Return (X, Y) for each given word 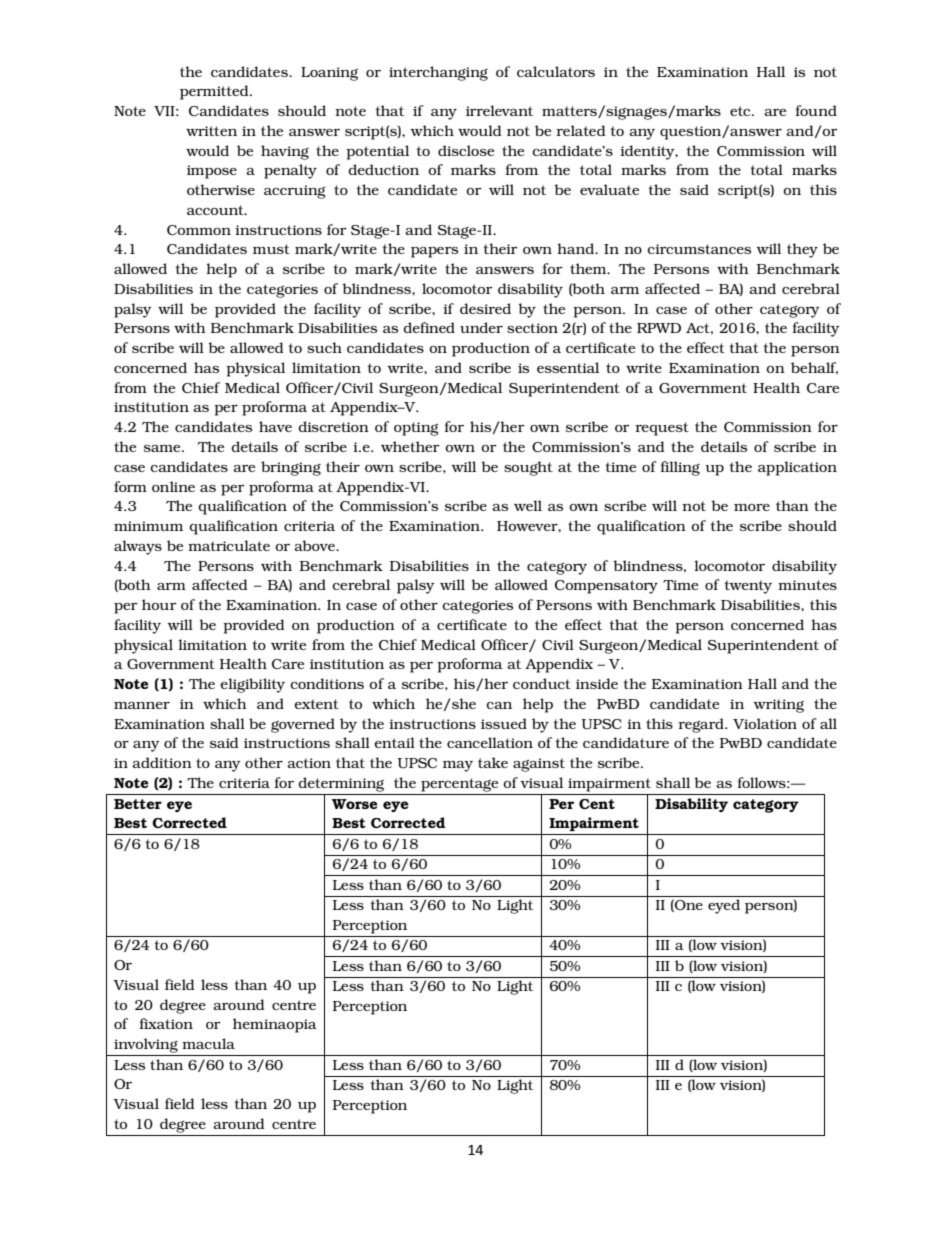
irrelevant (499, 110)
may (458, 766)
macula (208, 1043)
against (539, 765)
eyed (724, 906)
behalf (814, 368)
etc (741, 111)
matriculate (229, 545)
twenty (748, 587)
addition (162, 762)
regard (702, 725)
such (324, 347)
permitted (215, 92)
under (481, 327)
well (528, 505)
